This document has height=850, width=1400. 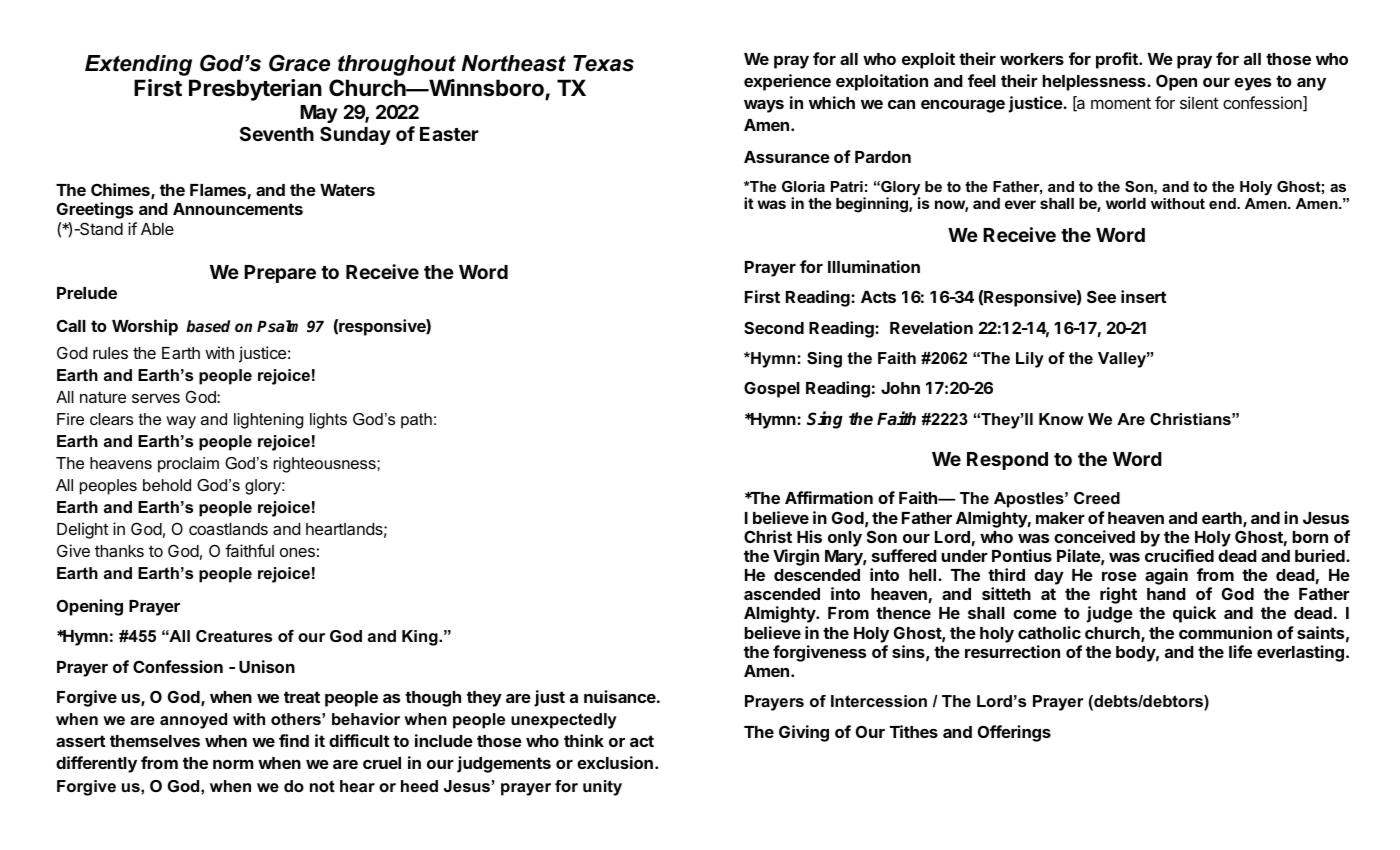 I want to click on Affirmation, so click(x=829, y=497).
